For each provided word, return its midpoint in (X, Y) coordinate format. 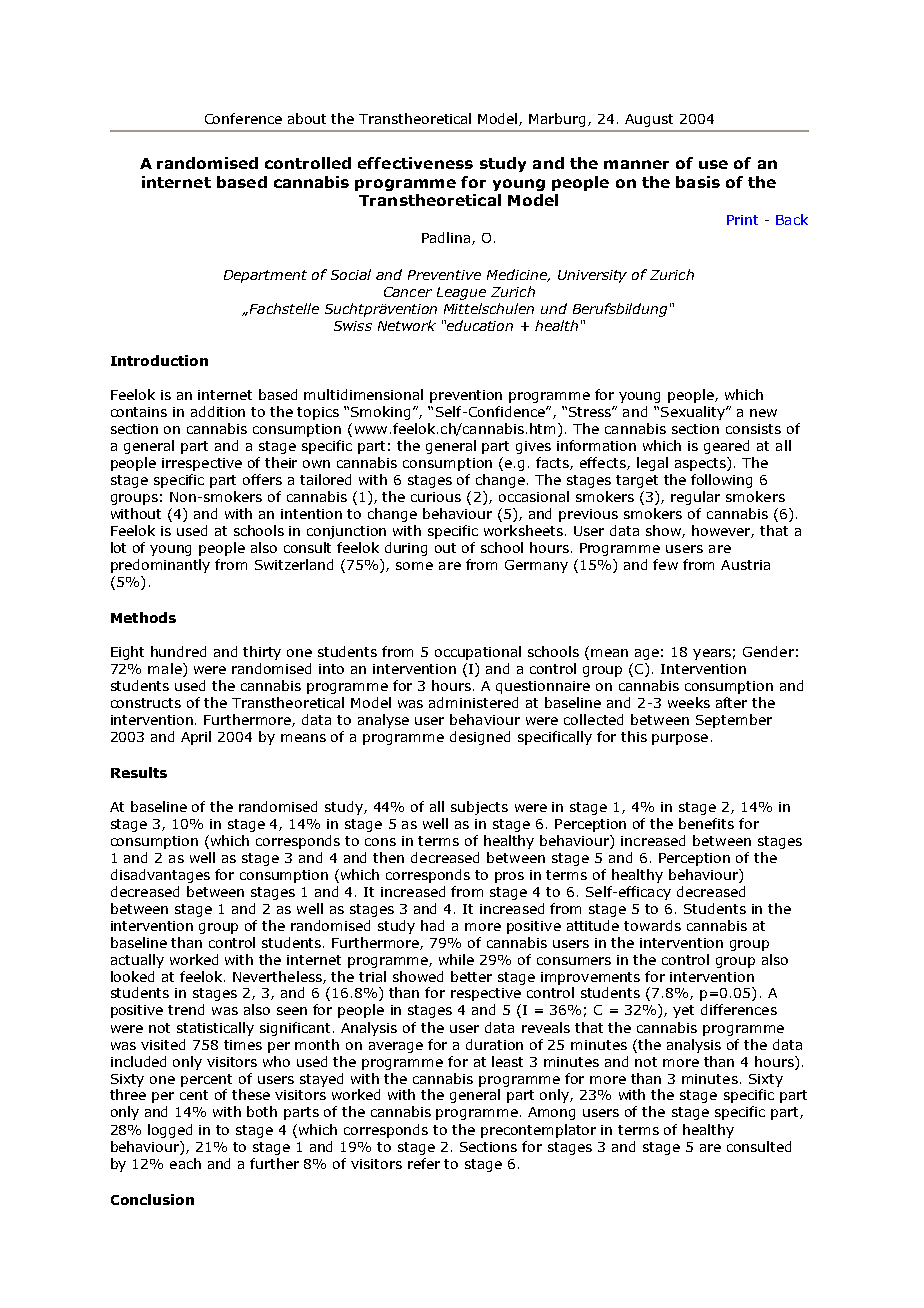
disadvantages (160, 876)
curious (436, 497)
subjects (479, 808)
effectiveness (415, 163)
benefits (706, 823)
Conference (243, 118)
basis (698, 182)
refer (424, 1163)
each (185, 1163)
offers (262, 479)
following (721, 481)
